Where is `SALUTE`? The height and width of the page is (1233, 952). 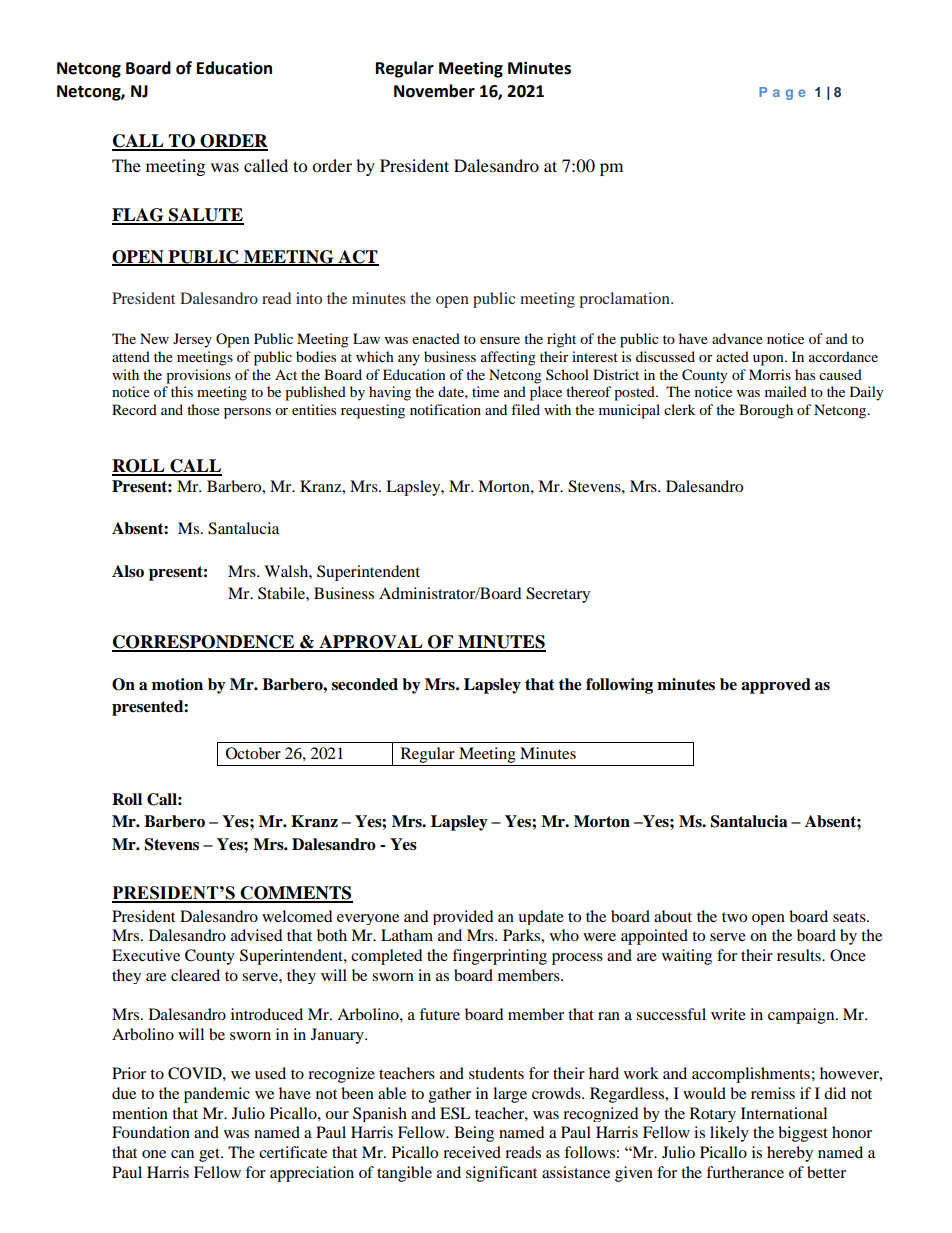
SALUTE is located at coordinates (205, 216).
